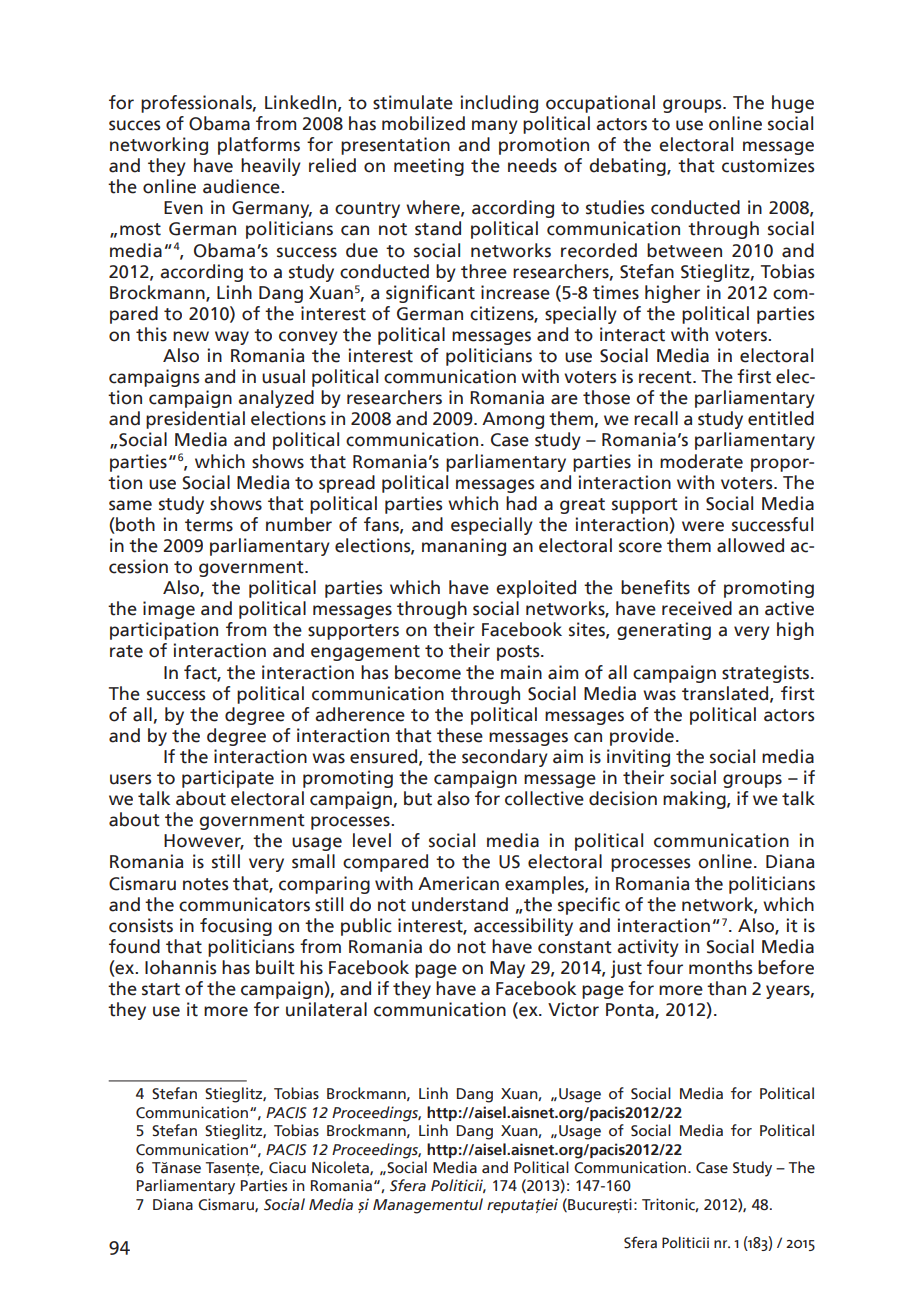 This page has height=1305, width=924. I want to click on terms, so click(209, 525).
